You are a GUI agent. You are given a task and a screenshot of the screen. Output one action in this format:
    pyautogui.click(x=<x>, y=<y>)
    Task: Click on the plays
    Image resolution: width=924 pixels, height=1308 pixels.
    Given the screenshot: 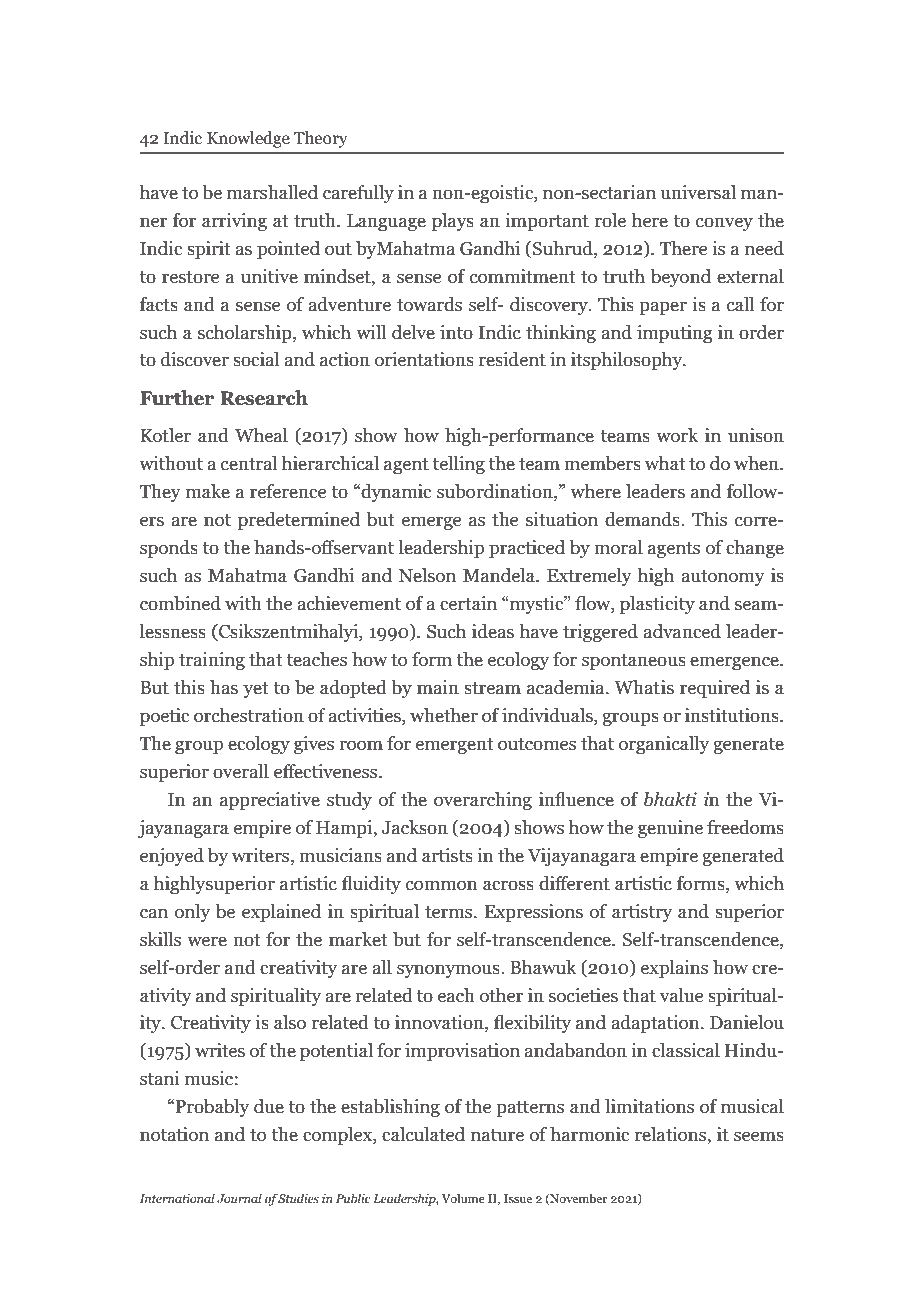 What is the action you would take?
    pyautogui.click(x=453, y=222)
